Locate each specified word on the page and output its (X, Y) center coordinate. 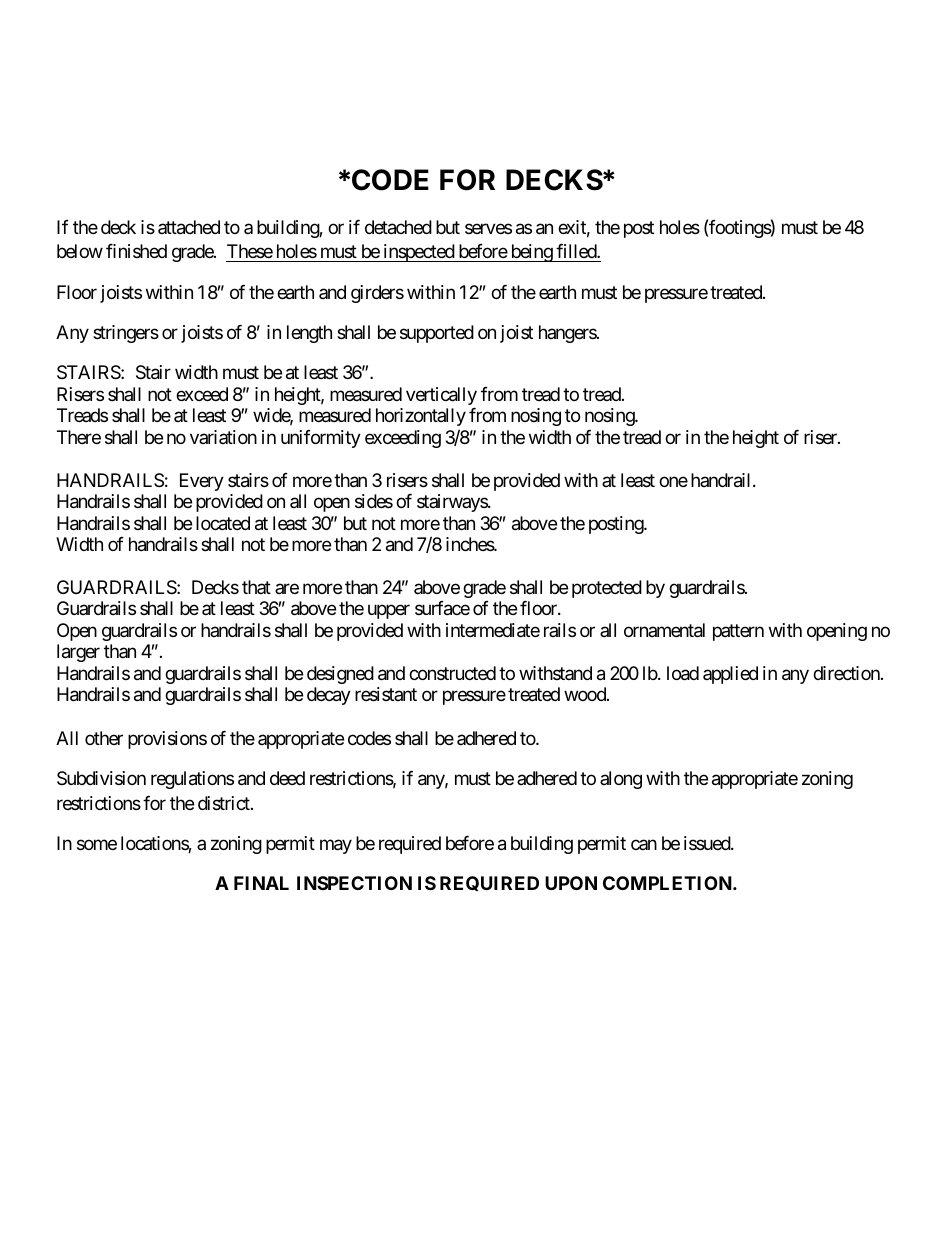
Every (202, 482)
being (531, 253)
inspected (418, 253)
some (97, 844)
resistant (386, 694)
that (256, 587)
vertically (441, 396)
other (104, 738)
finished (136, 251)
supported (437, 334)
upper (389, 612)
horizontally (421, 417)
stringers (126, 334)
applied (730, 675)
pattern (738, 632)
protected (607, 589)
